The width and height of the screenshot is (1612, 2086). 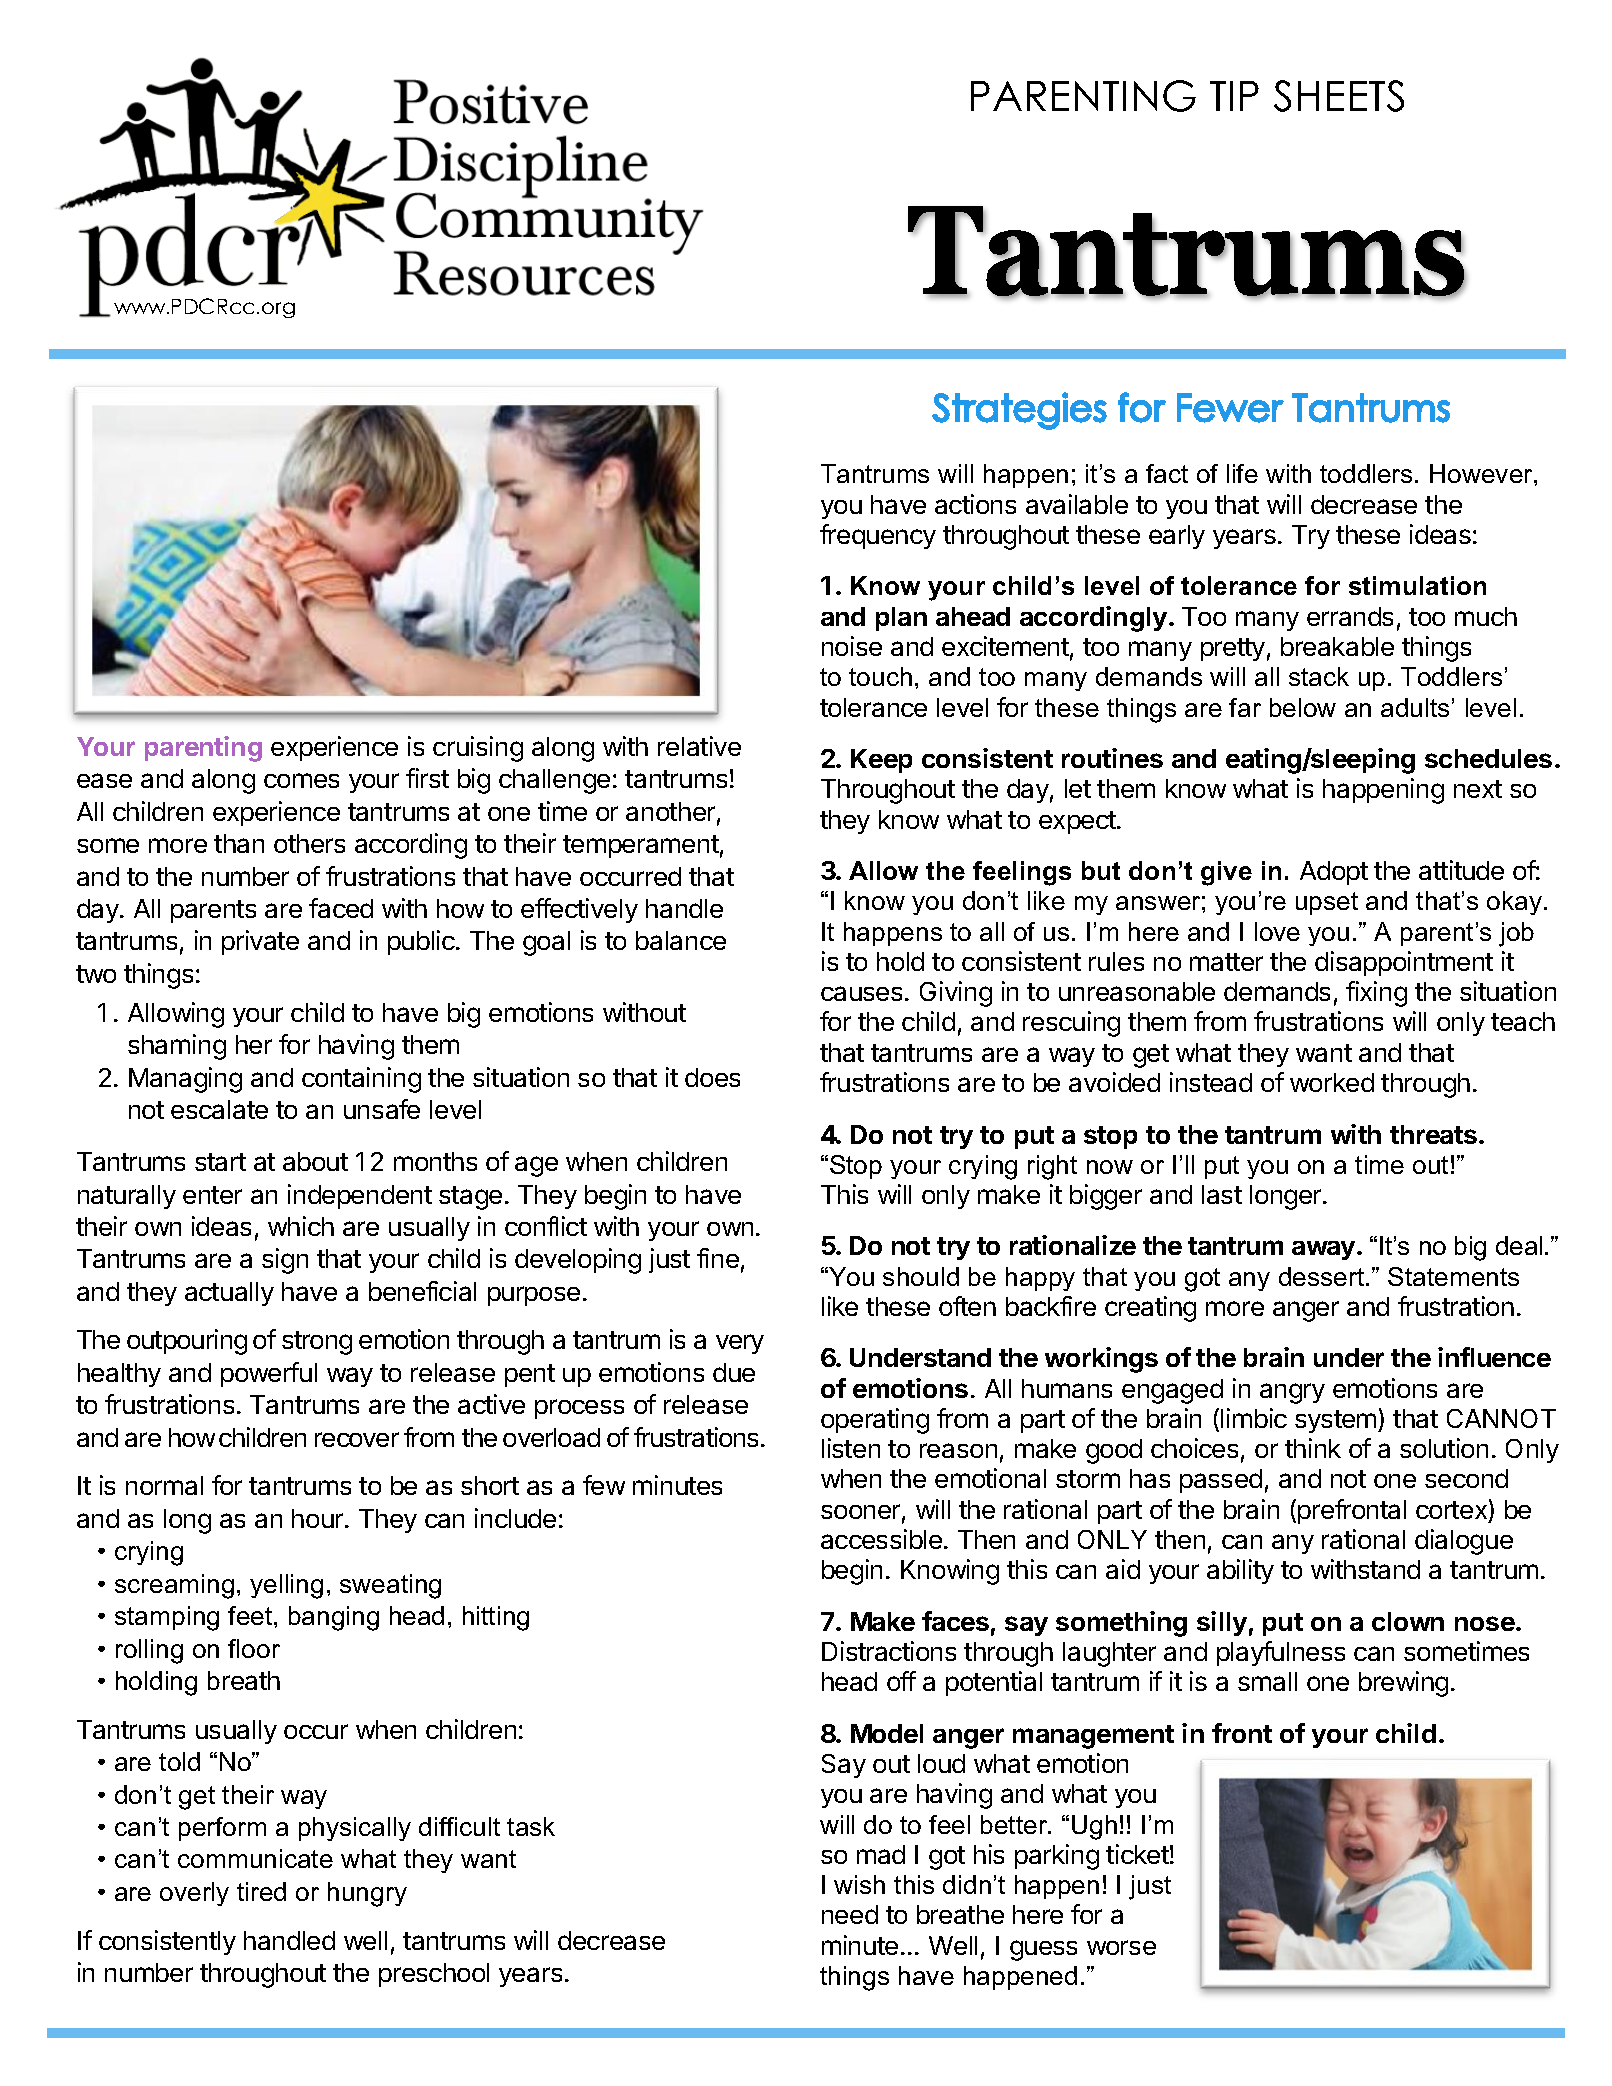 I want to click on need, so click(x=850, y=1914).
